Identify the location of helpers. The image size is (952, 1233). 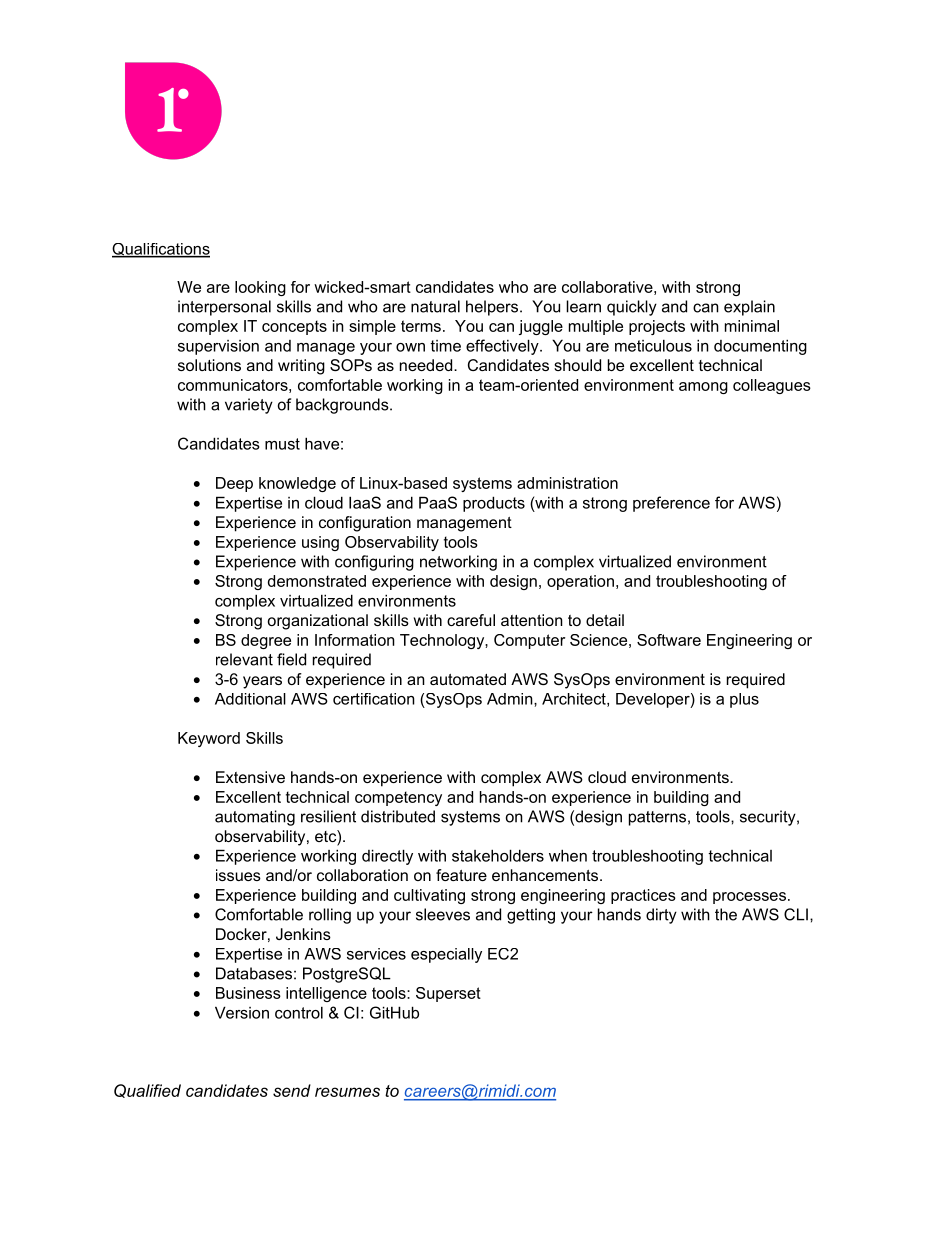
(492, 308).
